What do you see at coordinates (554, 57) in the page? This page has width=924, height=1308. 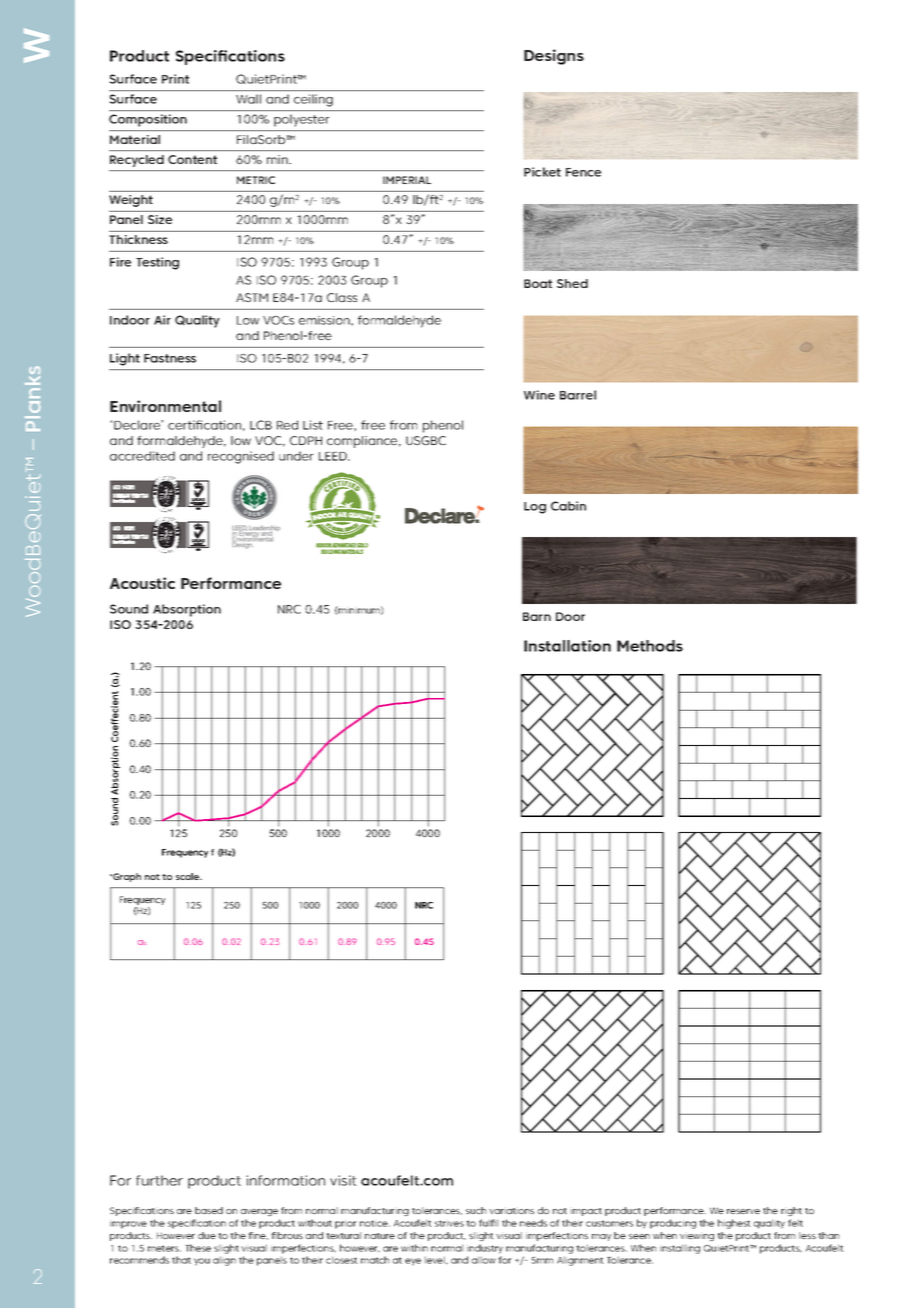 I see `Designs` at bounding box center [554, 57].
